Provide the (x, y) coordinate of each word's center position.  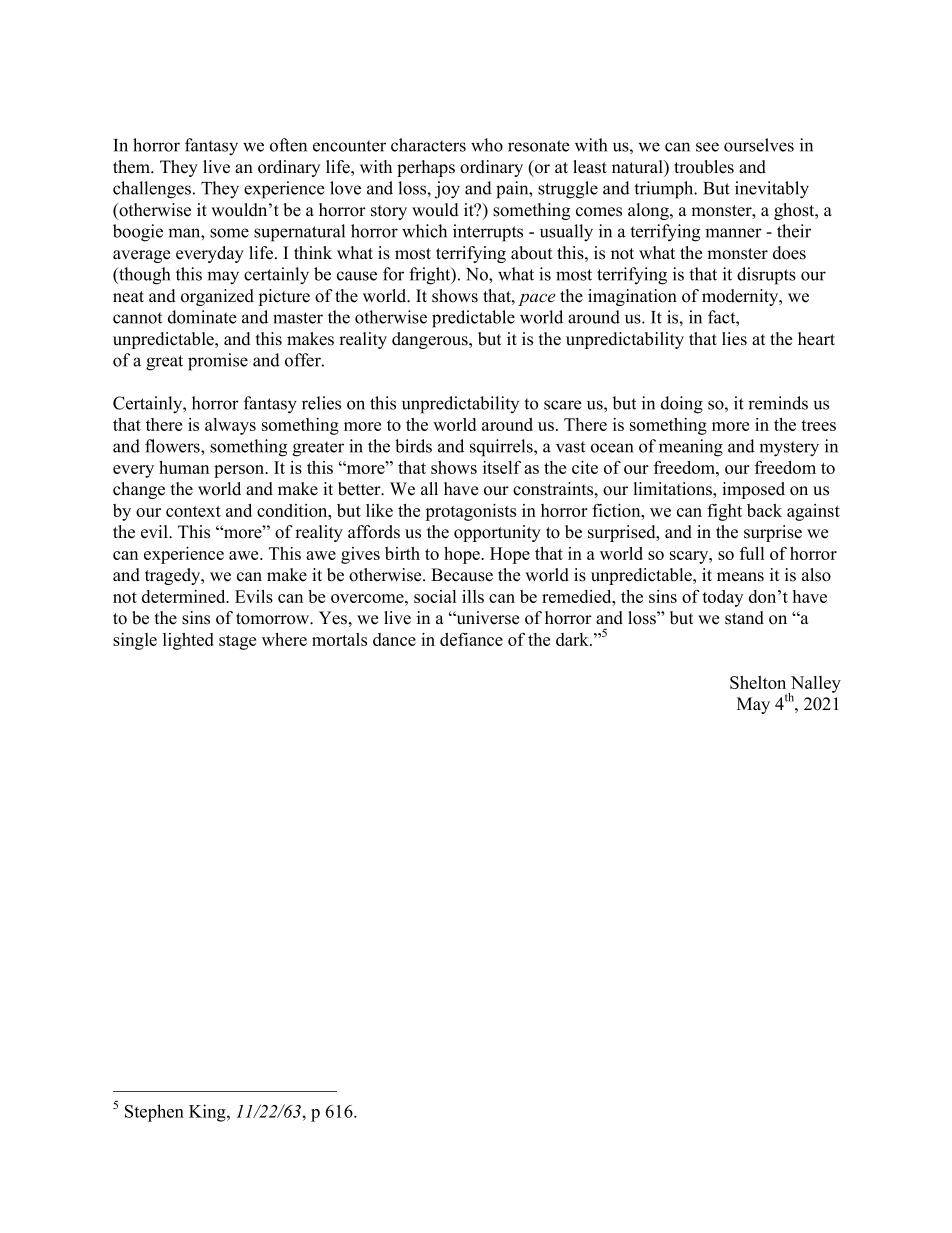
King (208, 1113)
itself (502, 467)
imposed (753, 490)
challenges (152, 190)
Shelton (758, 682)
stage (237, 642)
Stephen (154, 1113)
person (240, 471)
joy (447, 190)
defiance (471, 639)
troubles (704, 167)
